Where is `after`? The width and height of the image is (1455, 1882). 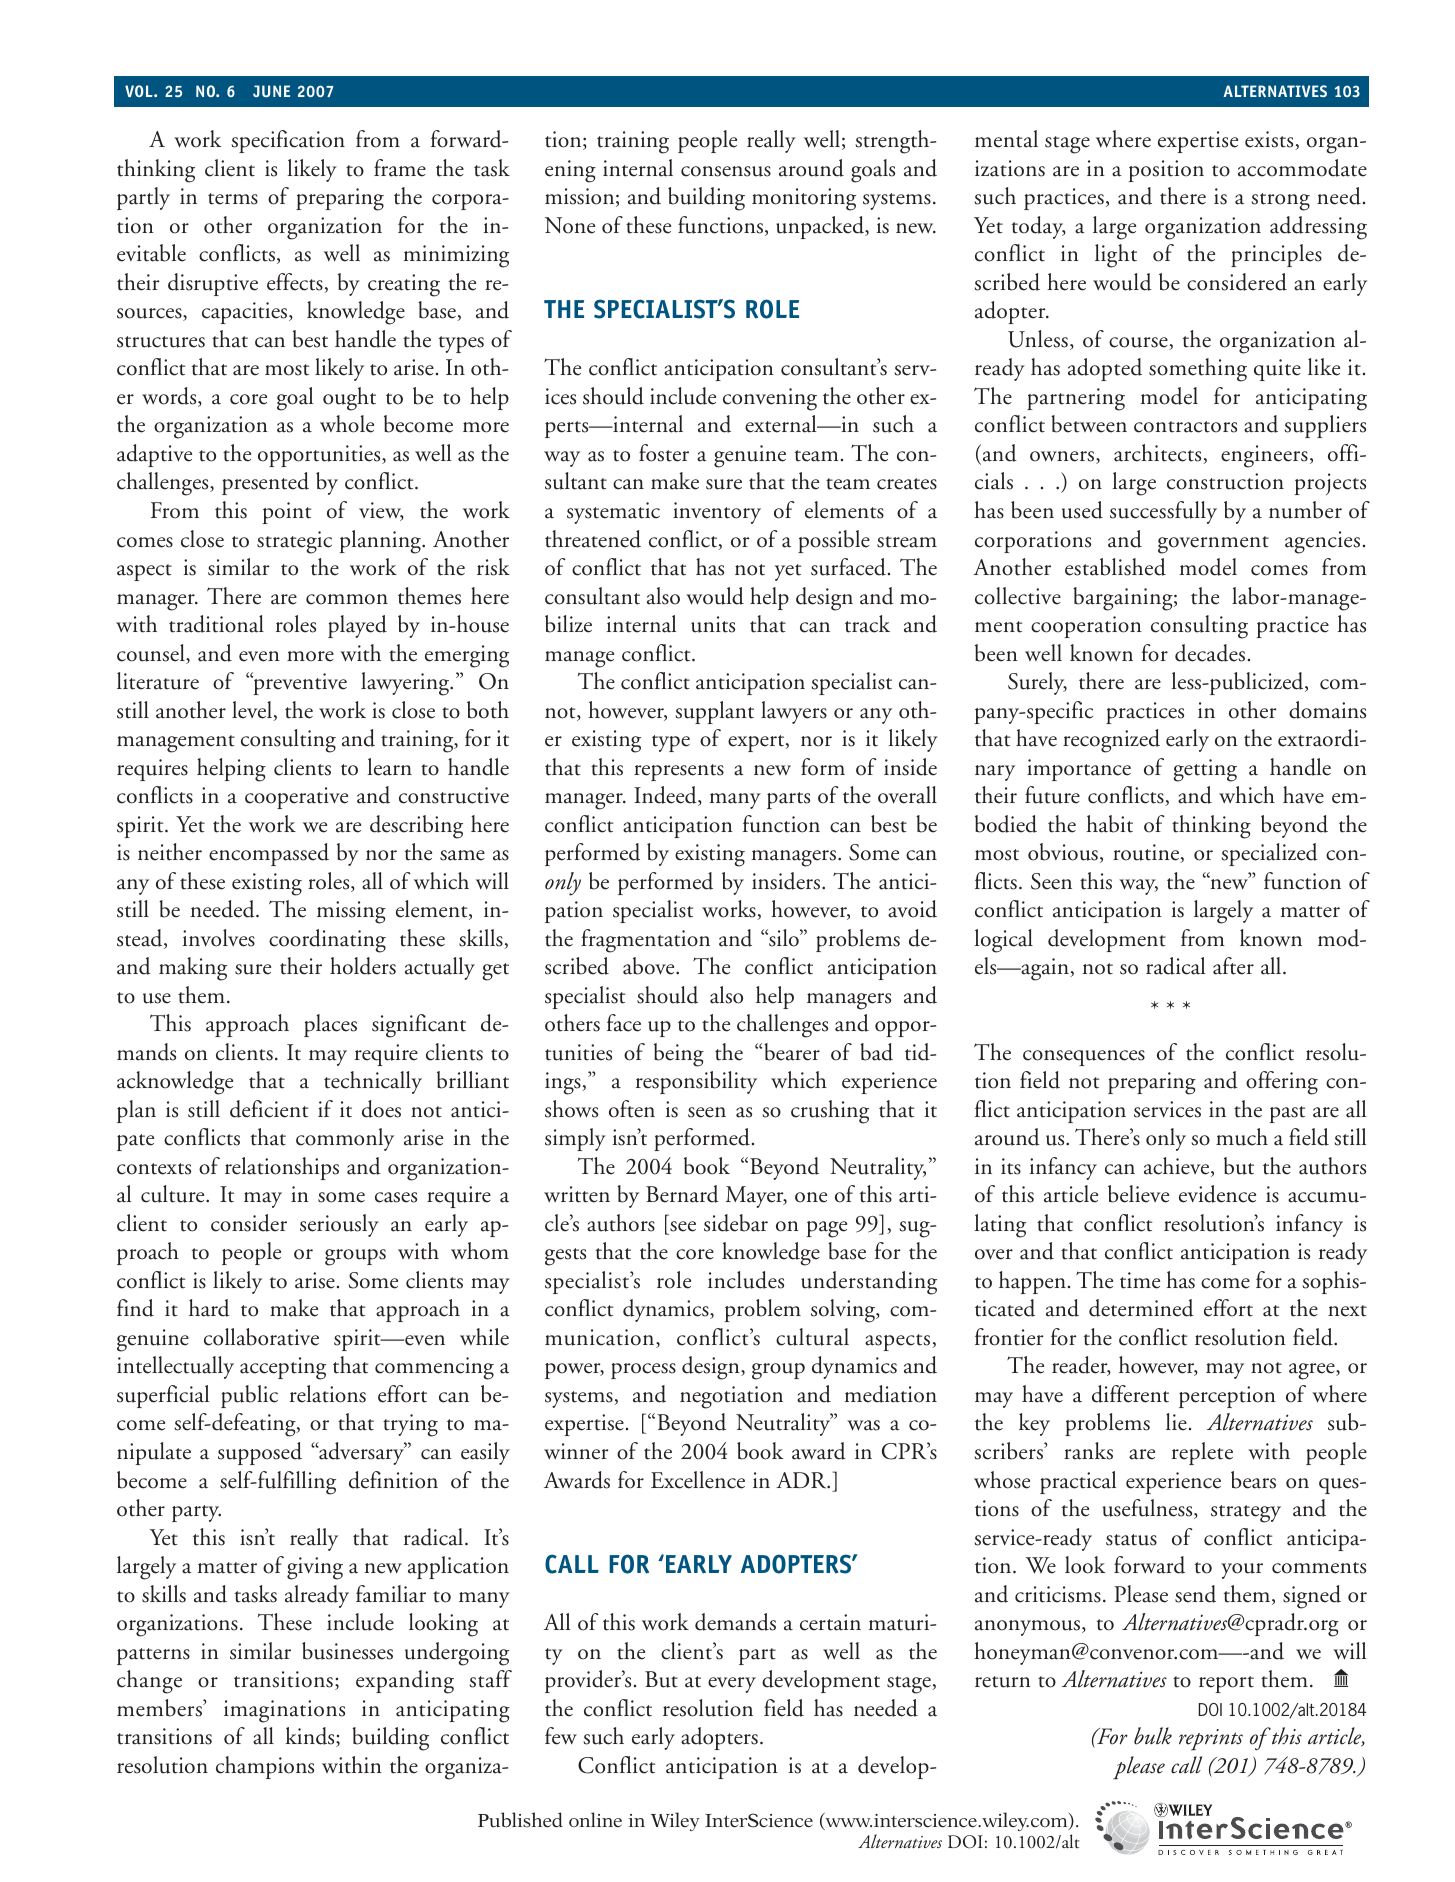
after is located at coordinates (1233, 966).
